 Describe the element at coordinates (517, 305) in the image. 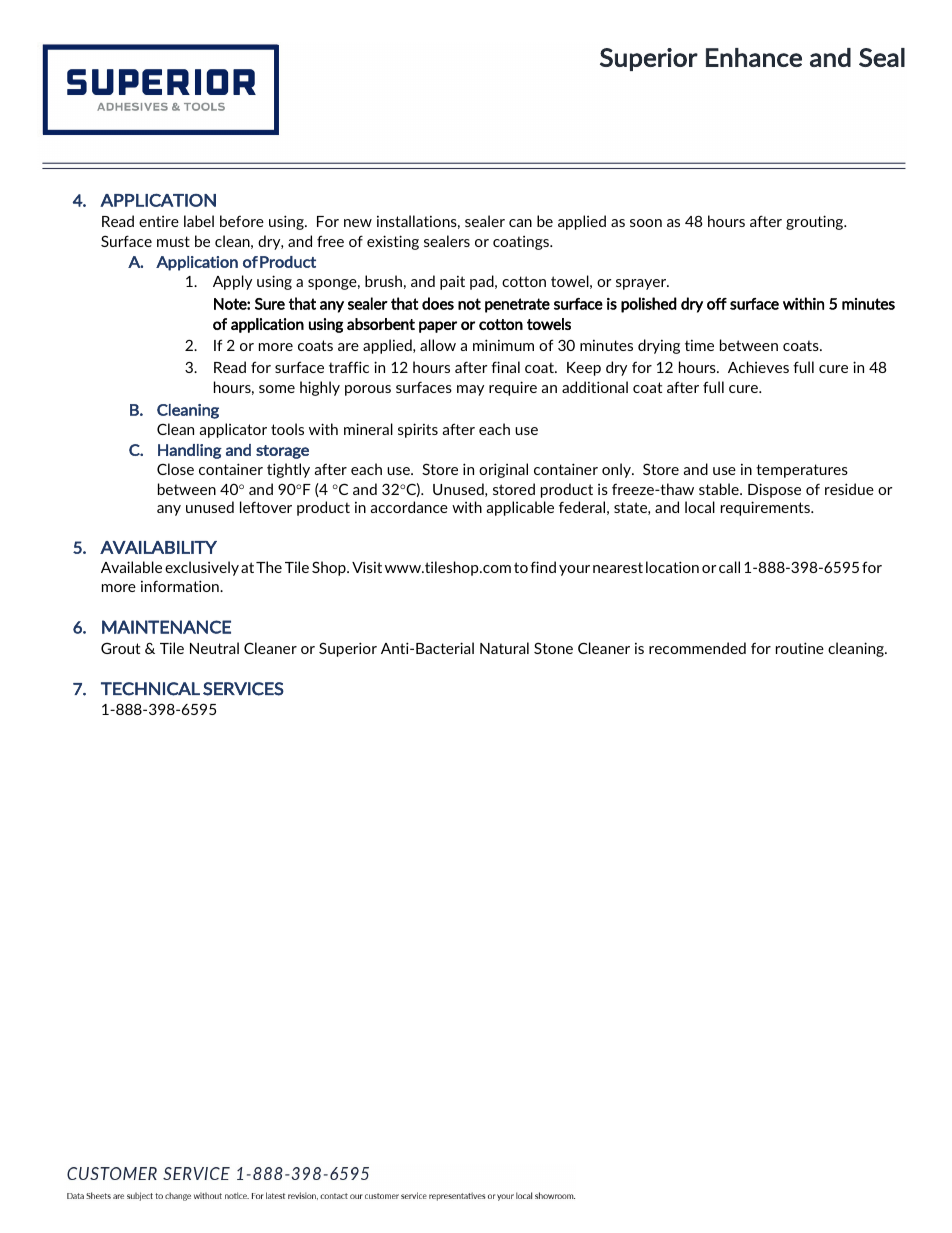

I see `penetrate` at that location.
